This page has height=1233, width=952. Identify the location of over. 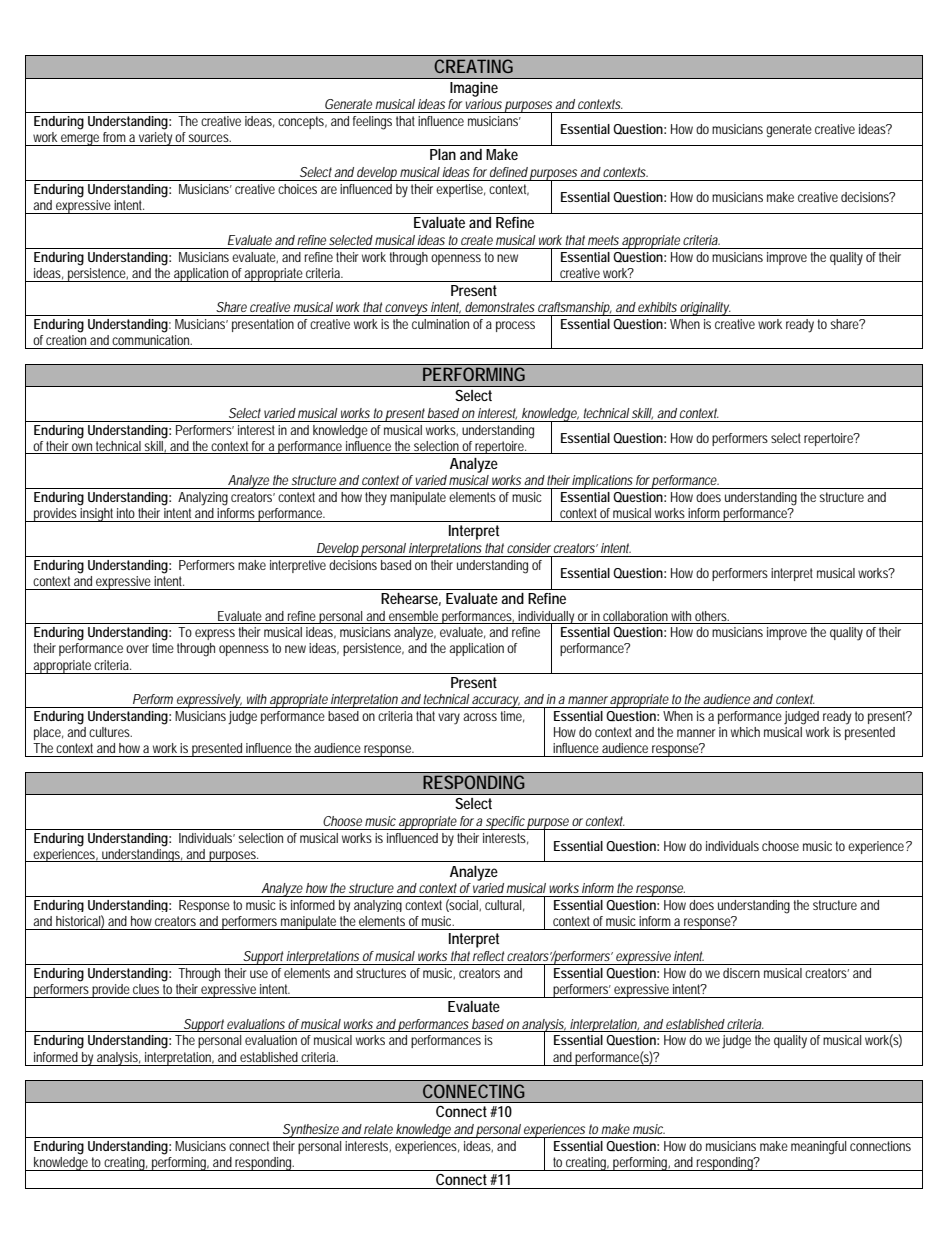
(137, 649).
